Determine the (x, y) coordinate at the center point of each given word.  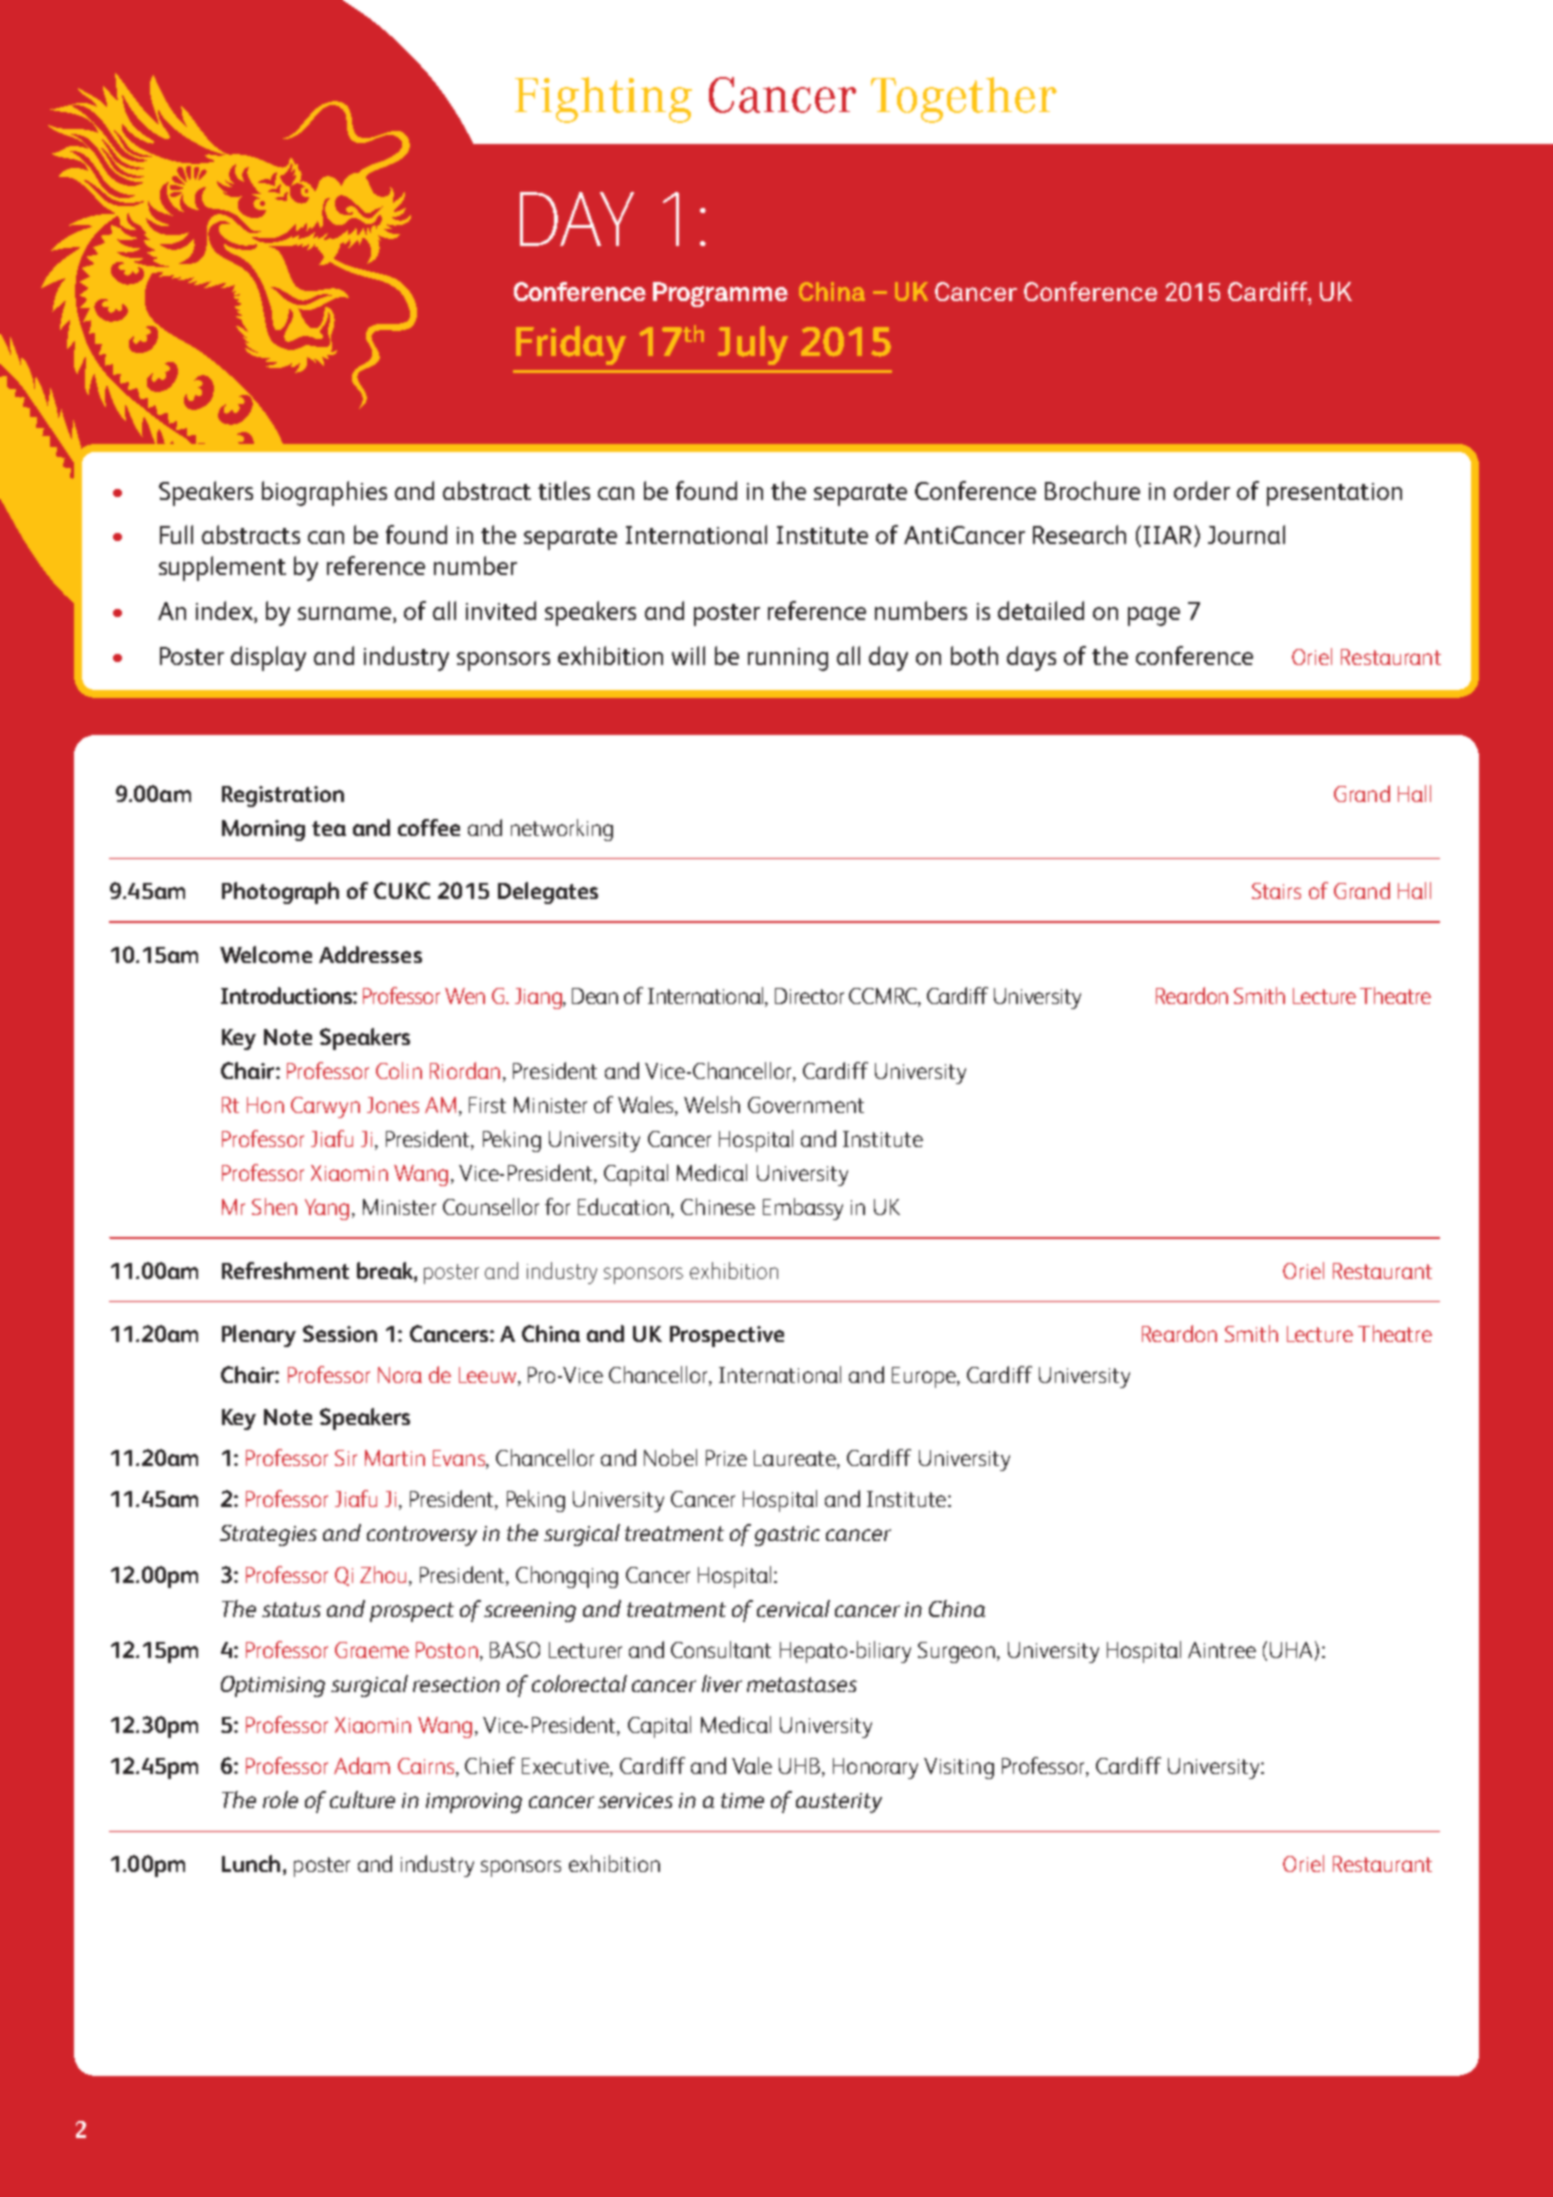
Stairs (1276, 891)
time (742, 1800)
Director (809, 996)
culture (362, 1799)
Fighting (603, 100)
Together (964, 100)
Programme (720, 294)
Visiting (959, 1768)
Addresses (370, 954)
